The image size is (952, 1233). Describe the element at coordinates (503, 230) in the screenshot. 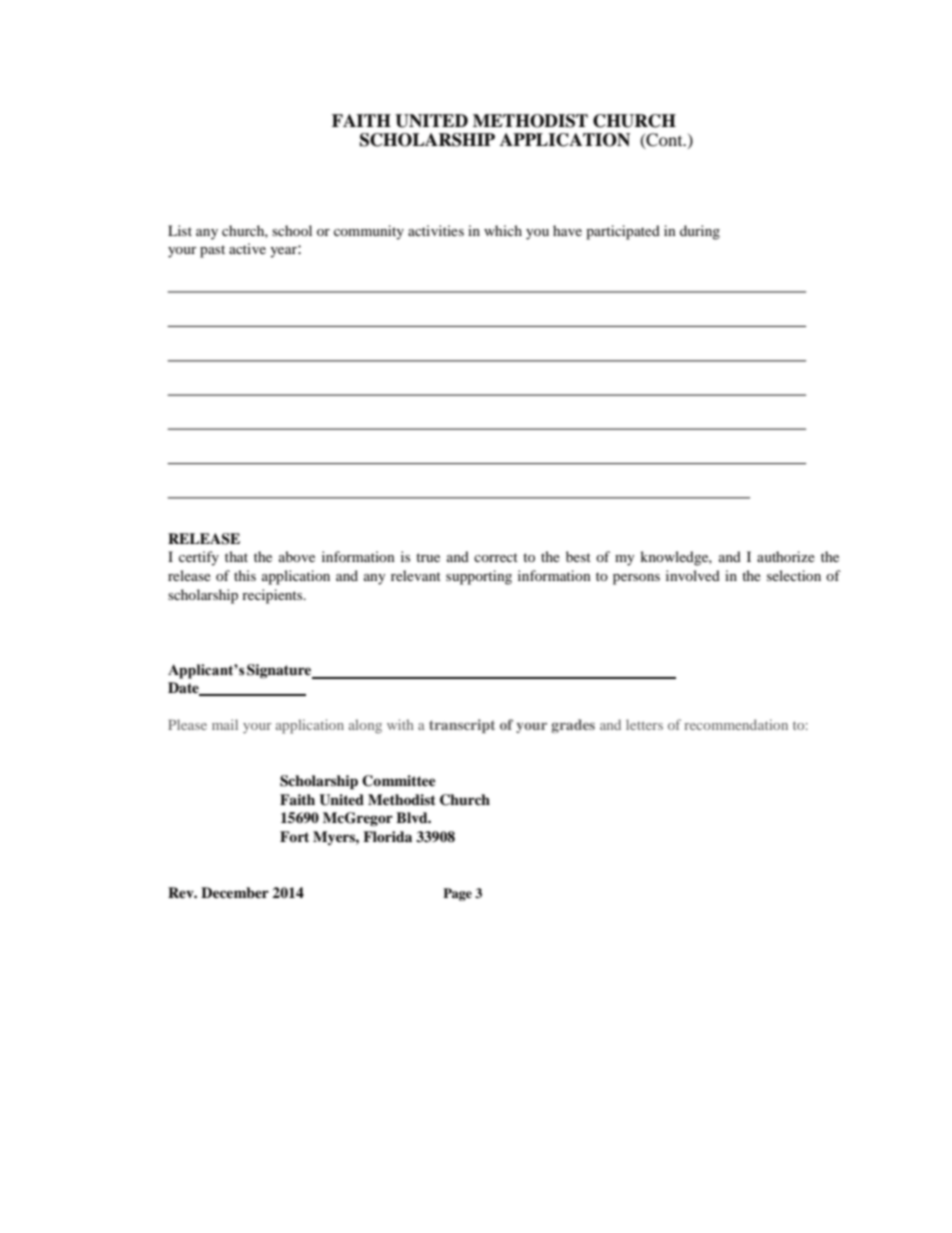

I see `which` at that location.
